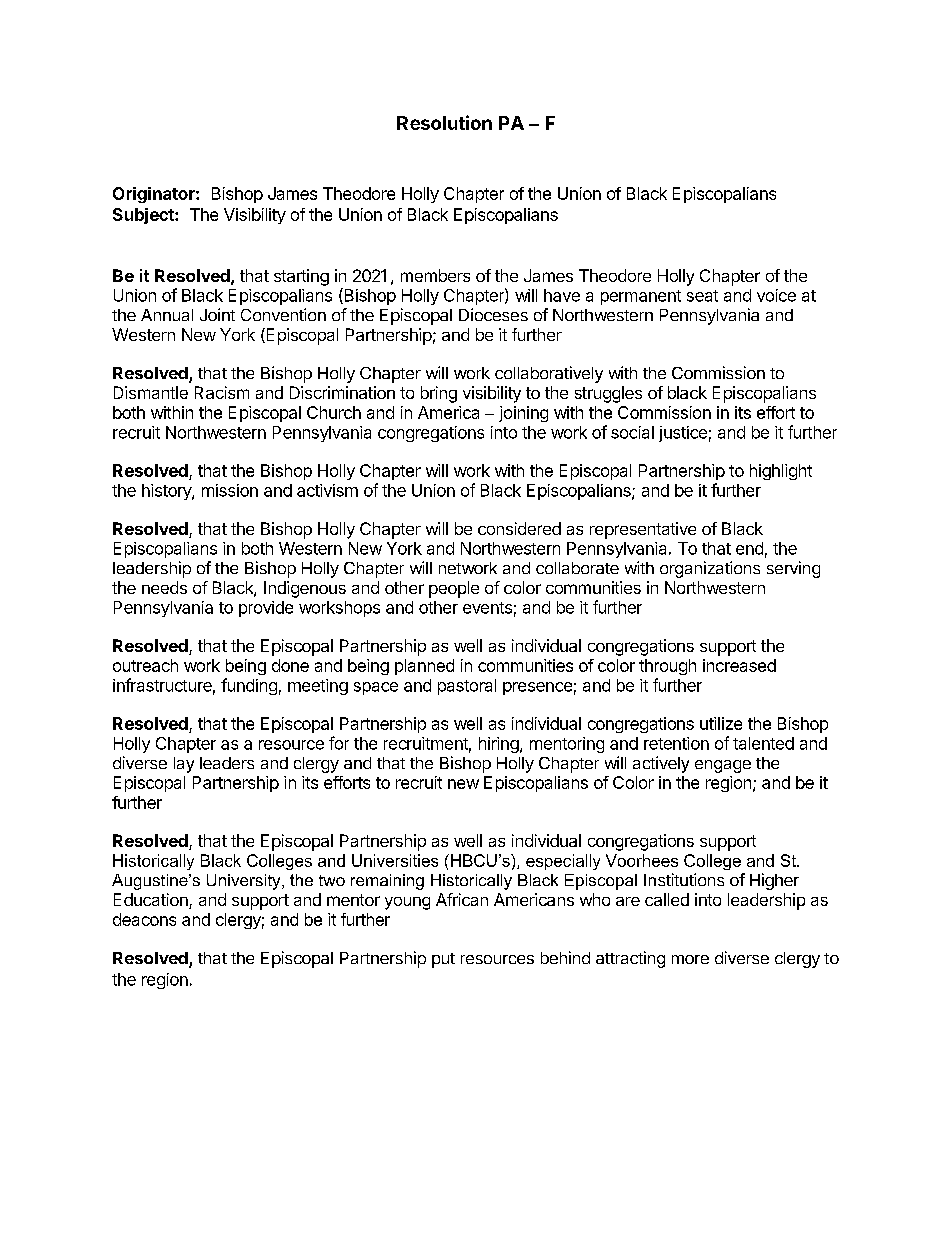 This document has width=952, height=1233. I want to click on Originator, so click(155, 195).
